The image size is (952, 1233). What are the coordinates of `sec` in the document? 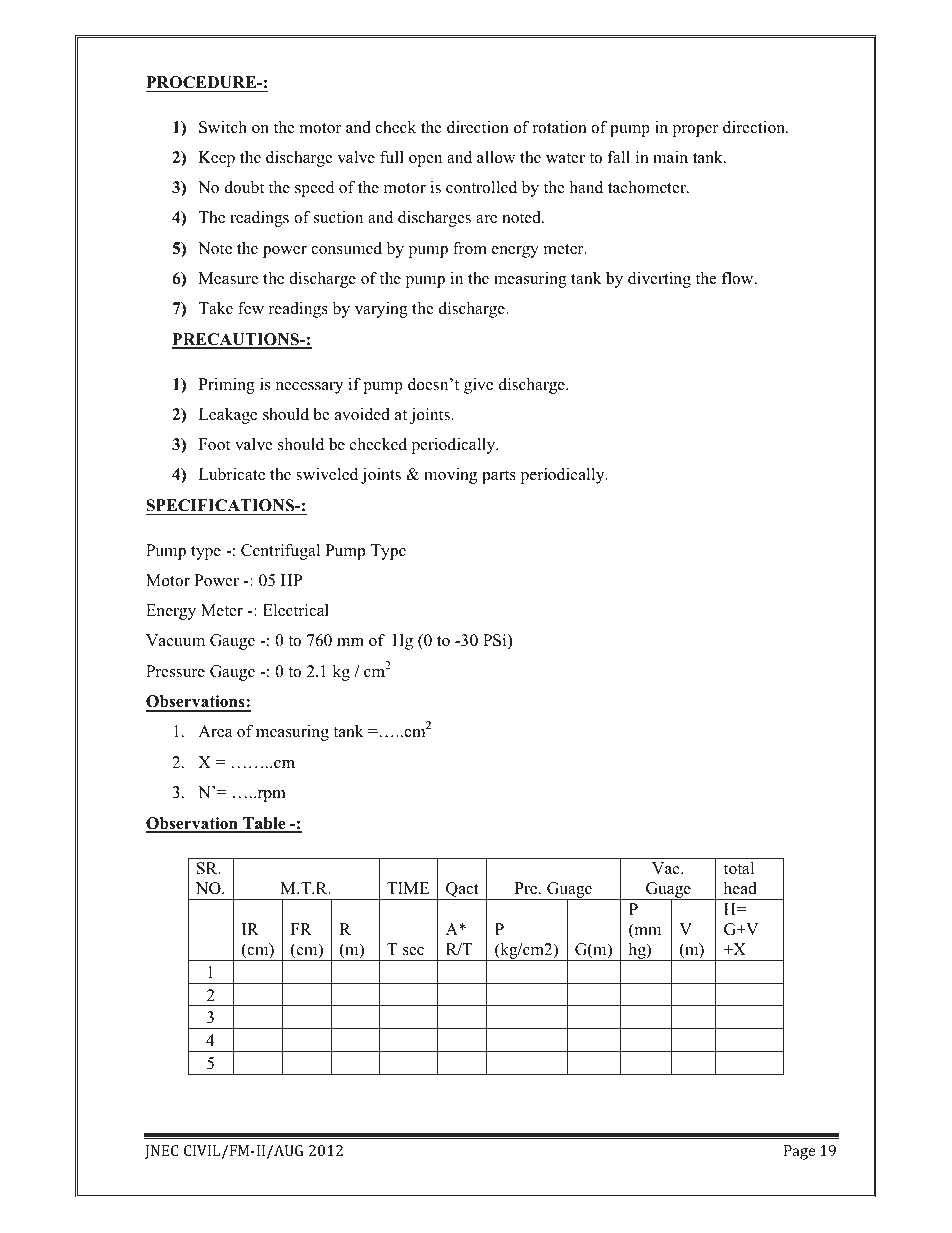 It's located at (413, 951).
